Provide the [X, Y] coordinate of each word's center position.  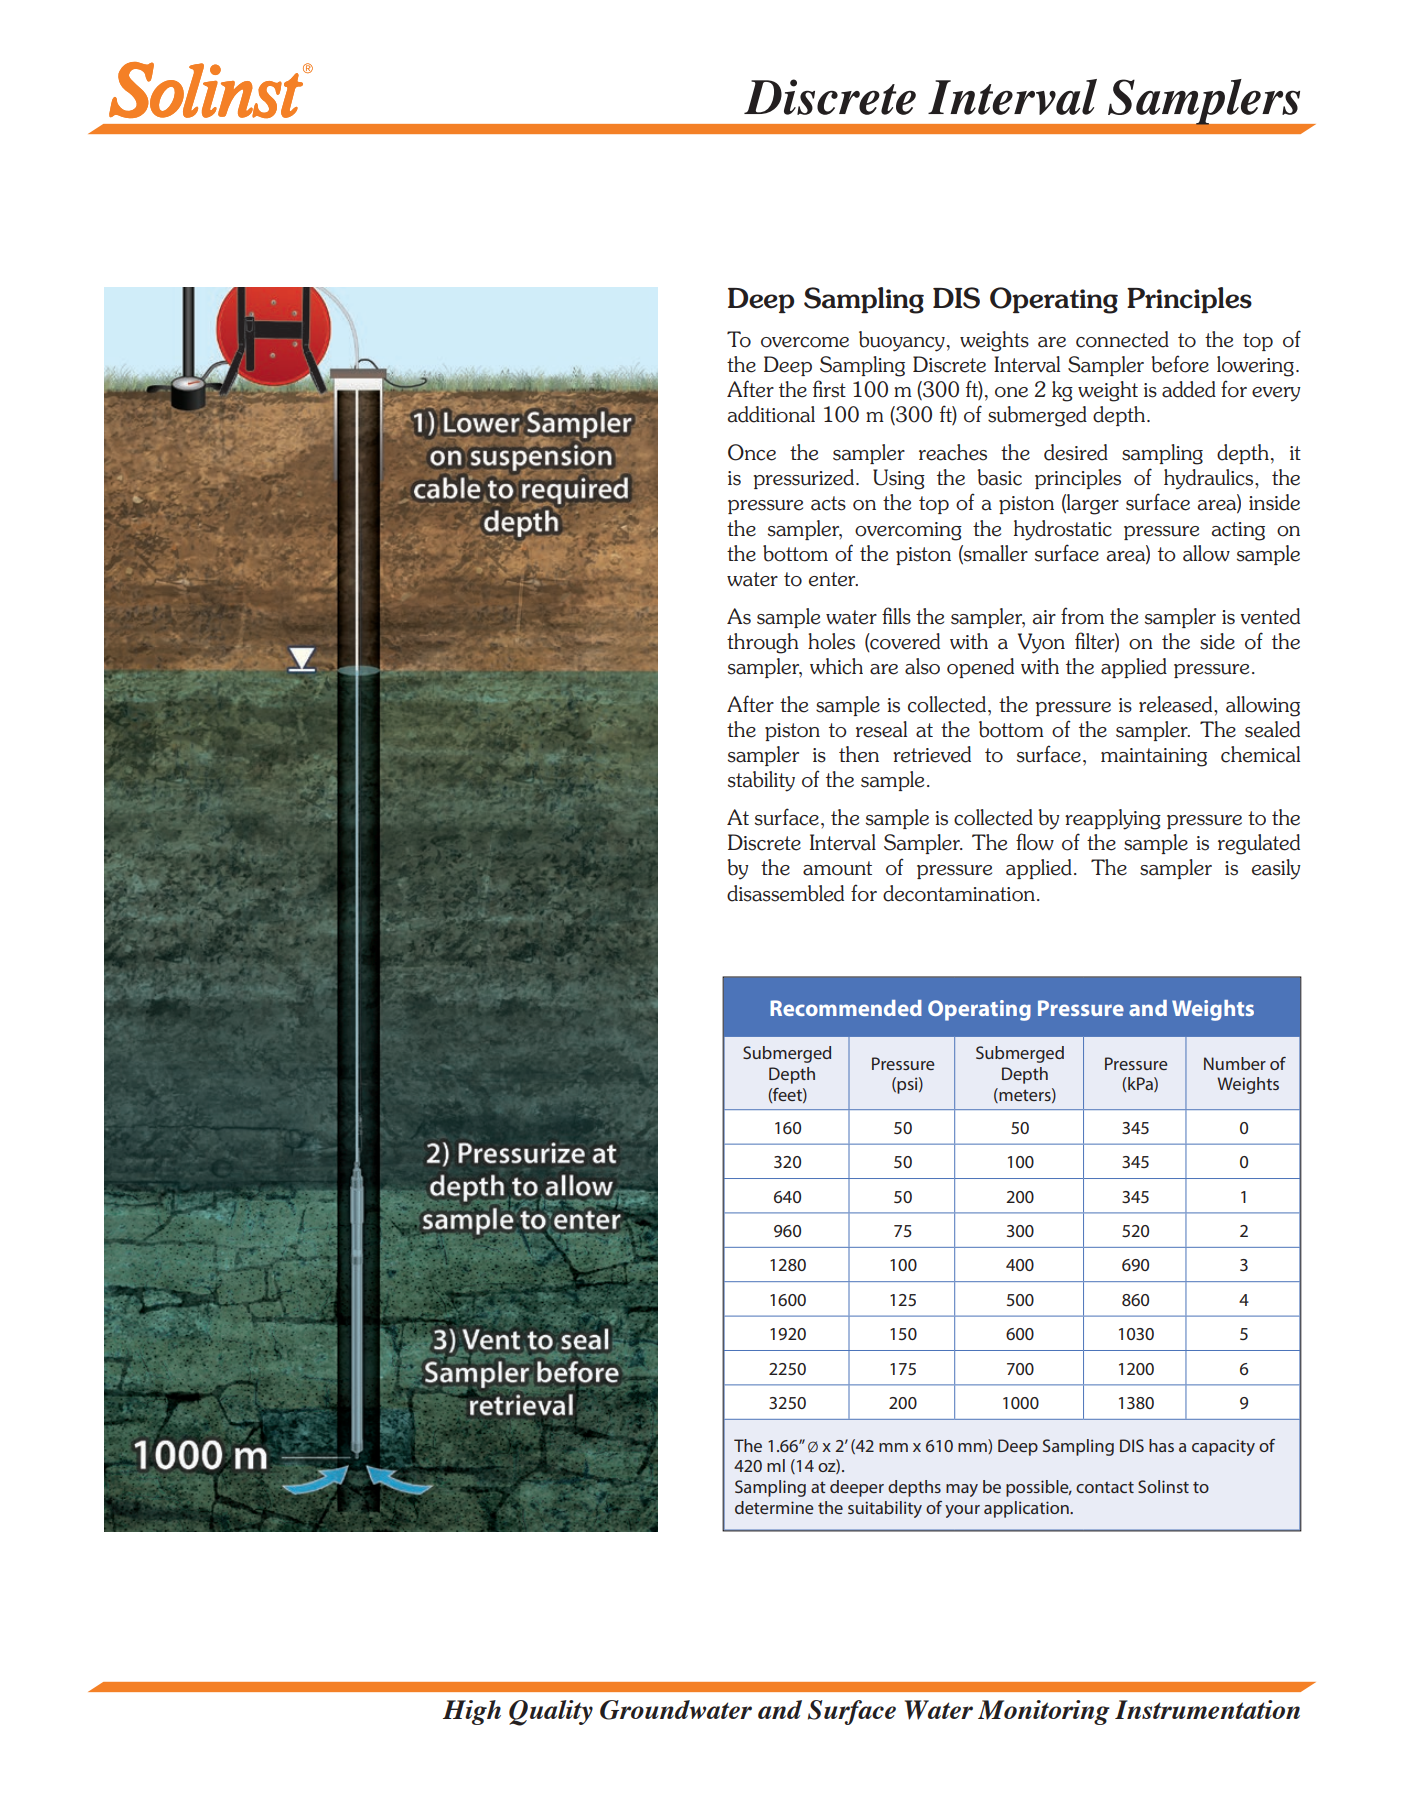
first [829, 389]
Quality [551, 1713]
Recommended [846, 1008]
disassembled [785, 893]
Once [752, 452]
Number [1235, 1063]
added [1189, 389]
